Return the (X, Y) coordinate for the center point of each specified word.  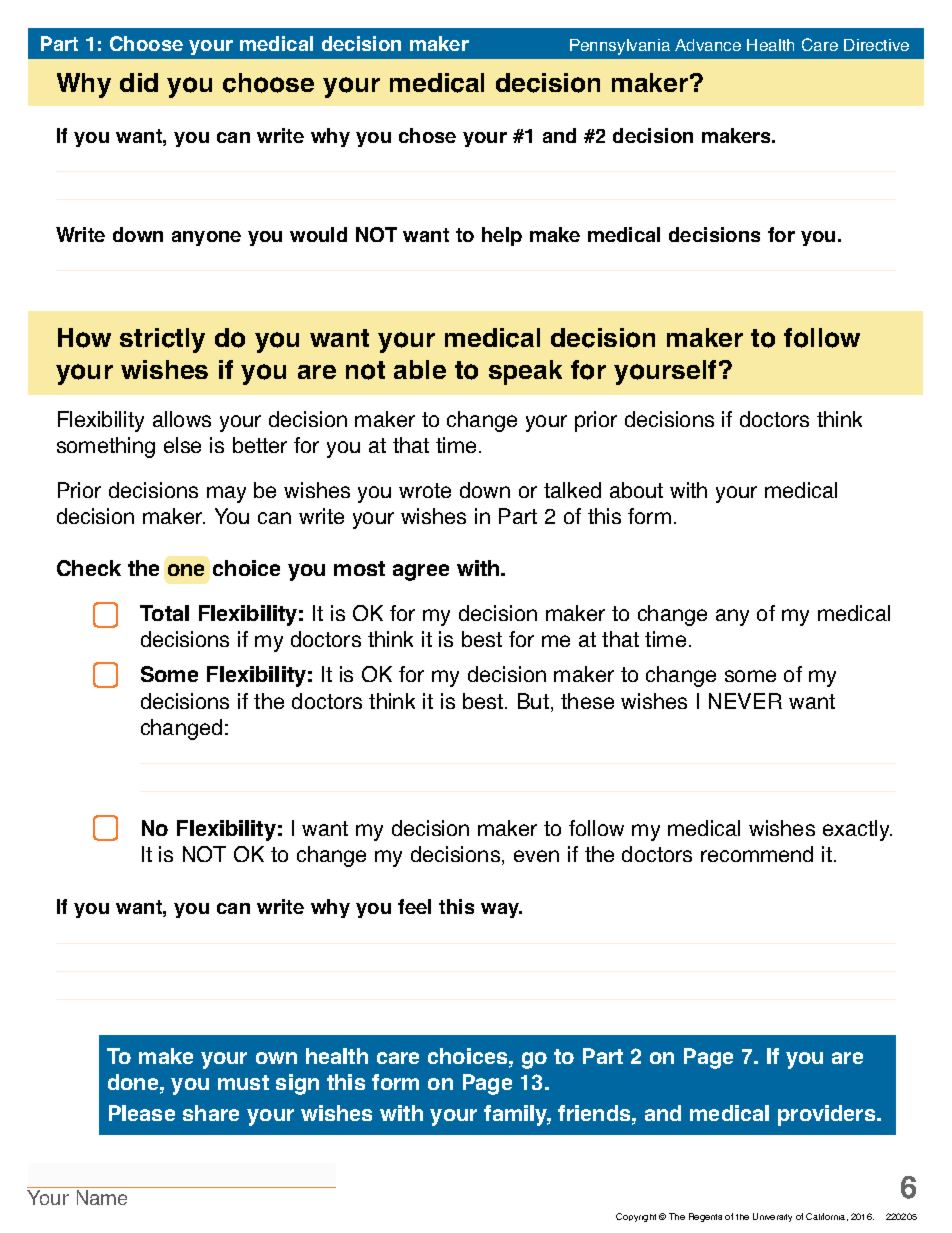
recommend (757, 854)
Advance (708, 45)
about (636, 490)
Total (164, 613)
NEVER (745, 701)
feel (414, 906)
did (139, 82)
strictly (162, 340)
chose (427, 135)
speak (525, 372)
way (501, 910)
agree (421, 572)
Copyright (636, 1217)
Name (102, 1197)
